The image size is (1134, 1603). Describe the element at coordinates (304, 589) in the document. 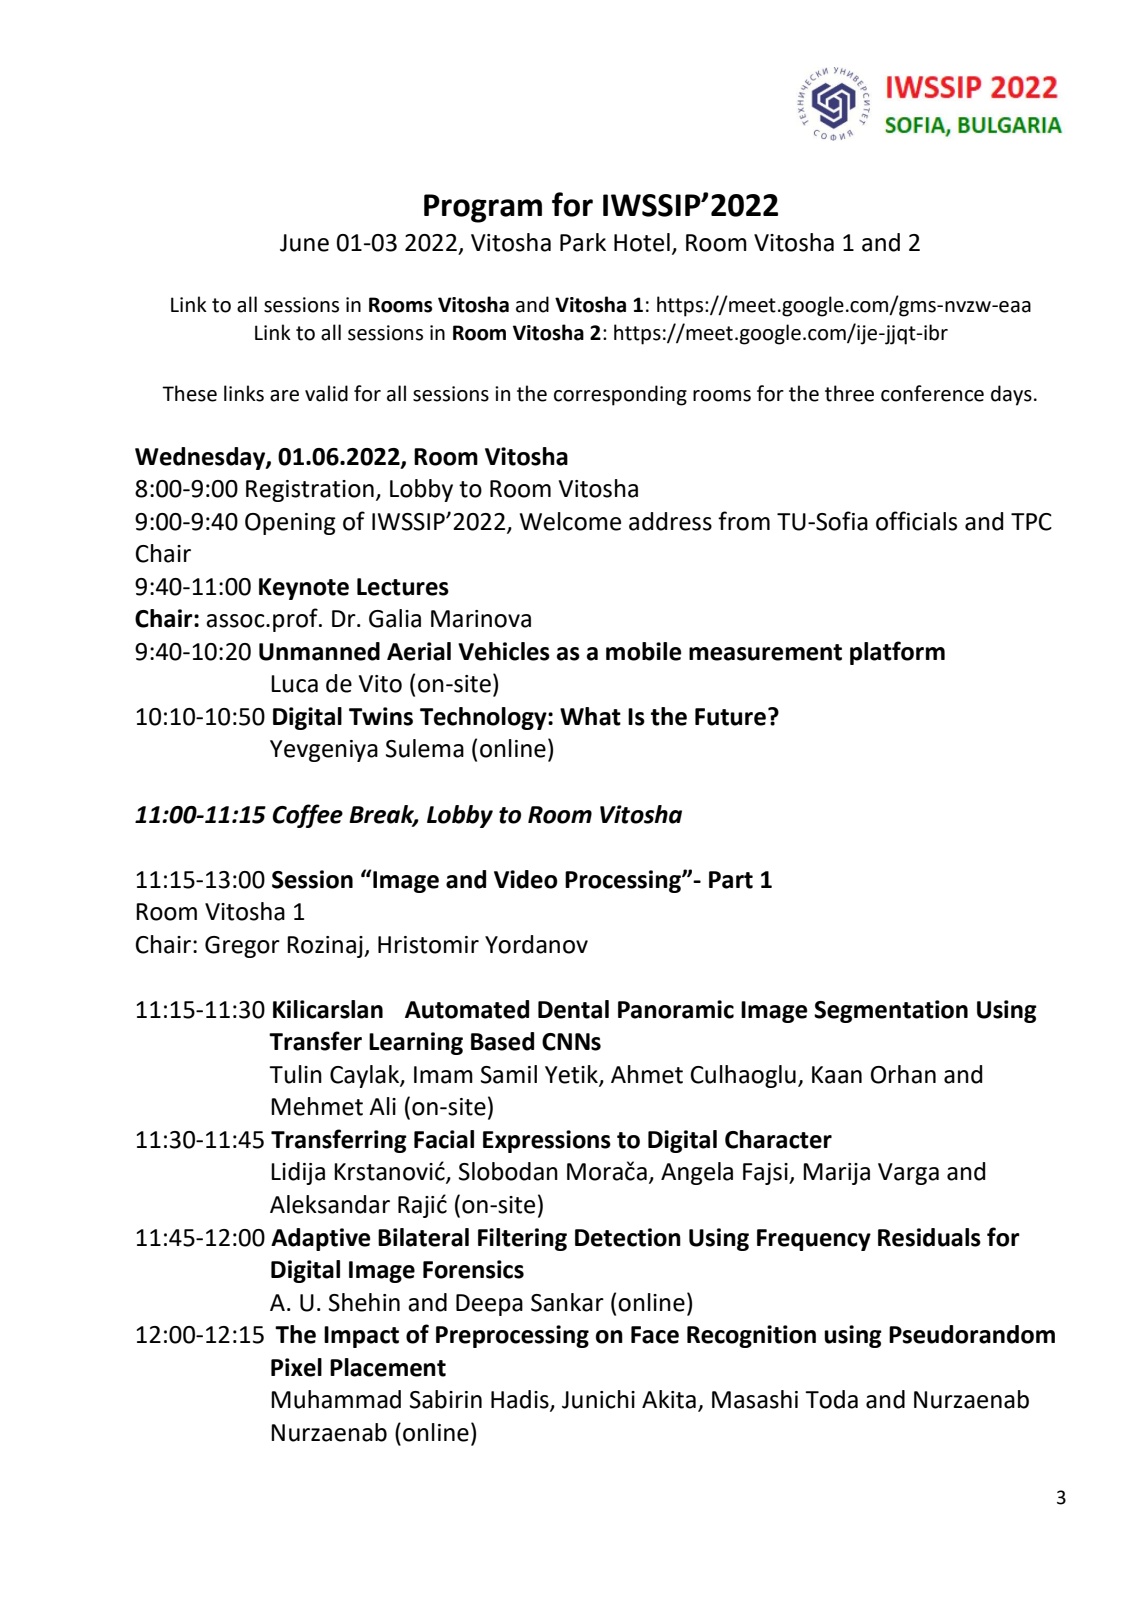

I see `Keynote` at that location.
